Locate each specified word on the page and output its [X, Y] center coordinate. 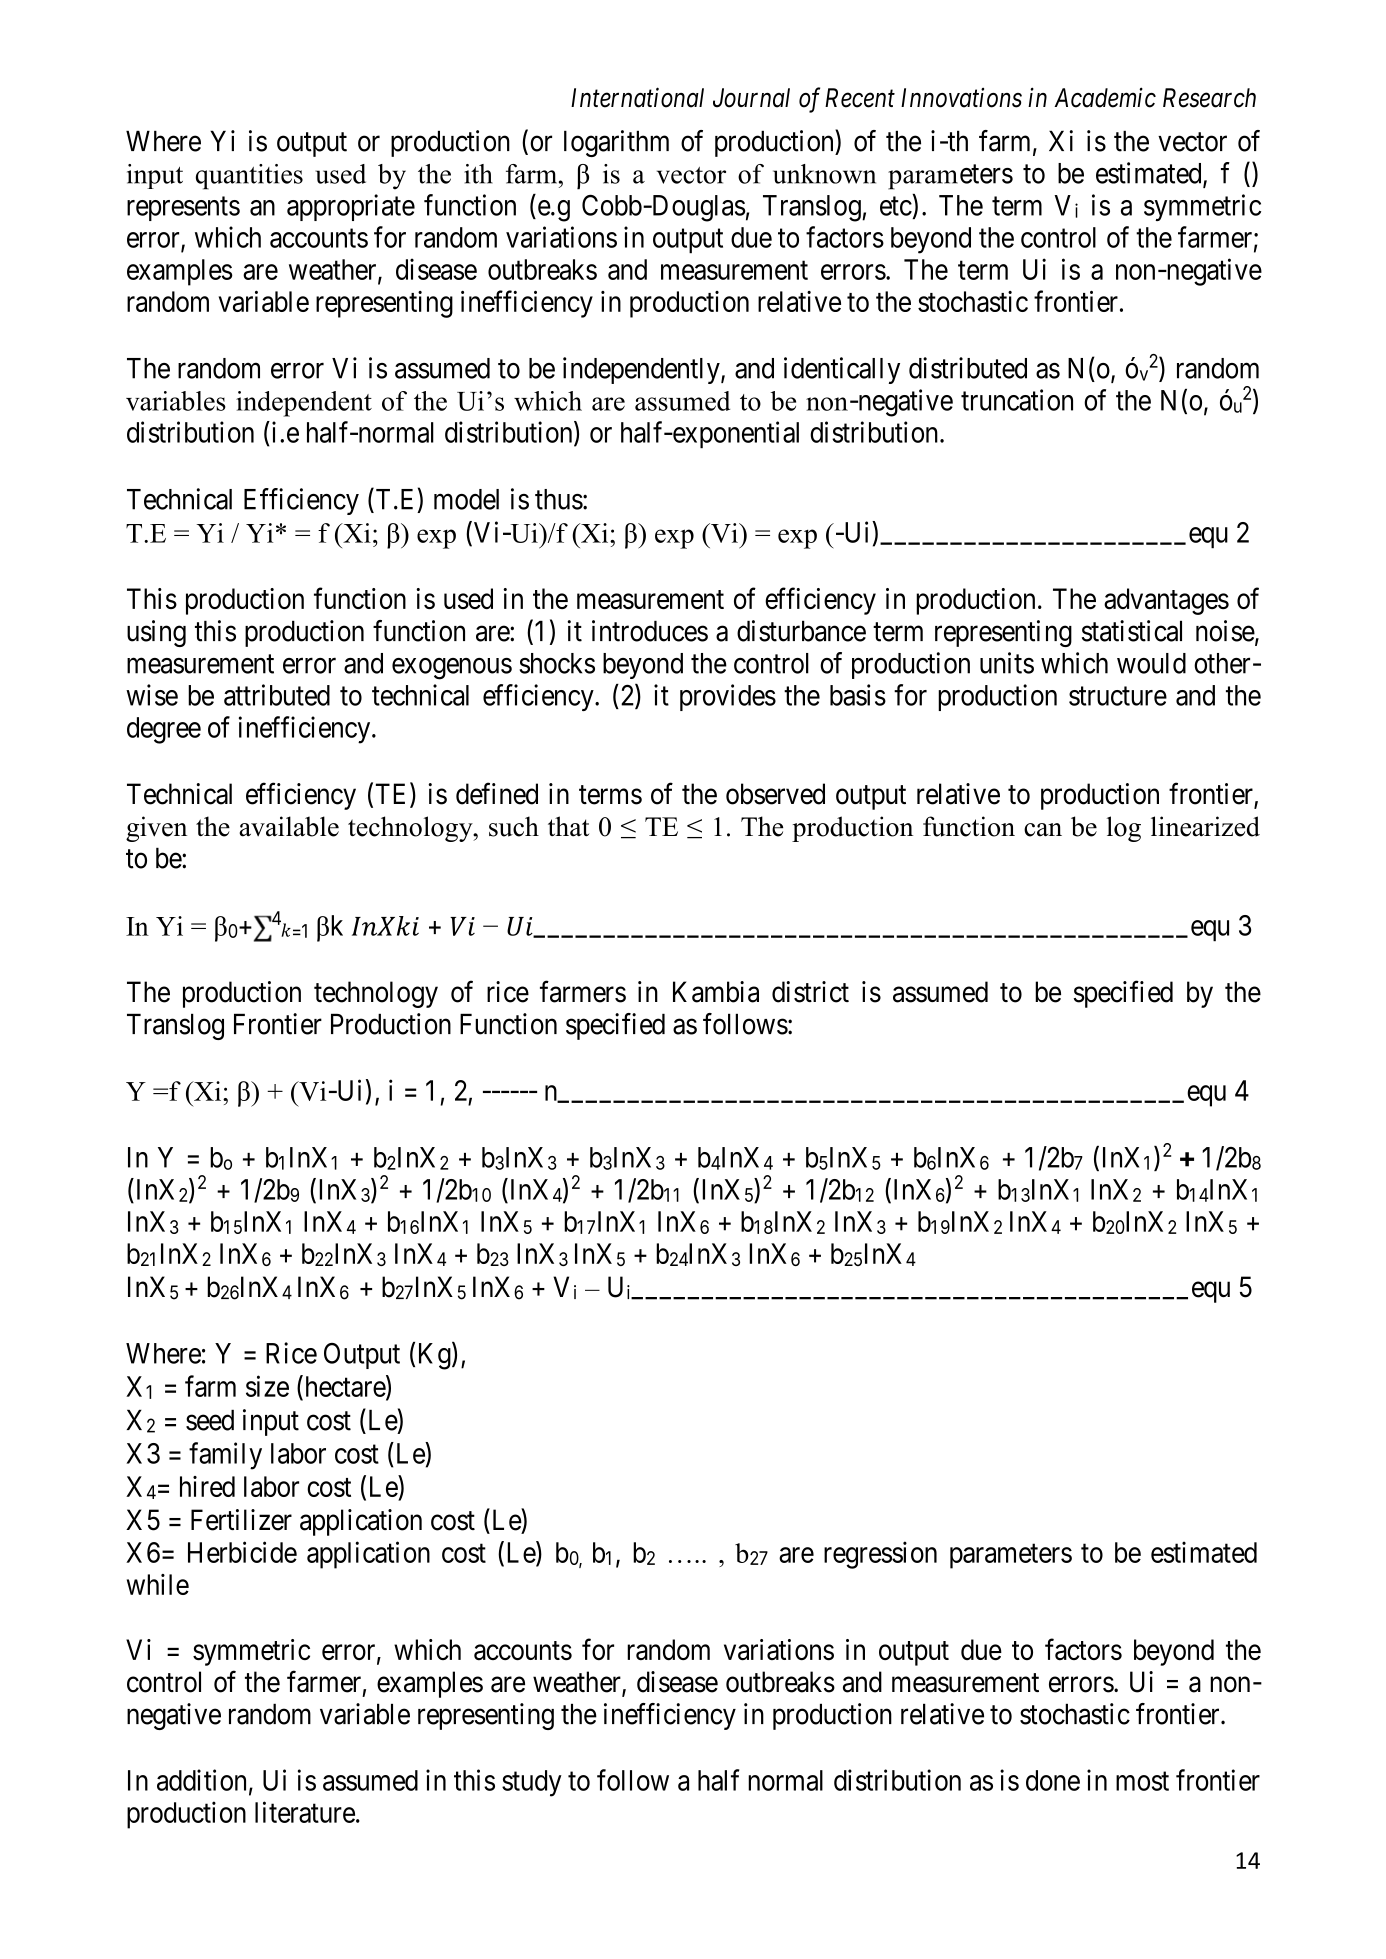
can [1043, 830]
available [289, 826]
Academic [1105, 97]
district [810, 992]
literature [305, 1812]
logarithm [616, 143]
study [532, 1783]
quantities [249, 177]
